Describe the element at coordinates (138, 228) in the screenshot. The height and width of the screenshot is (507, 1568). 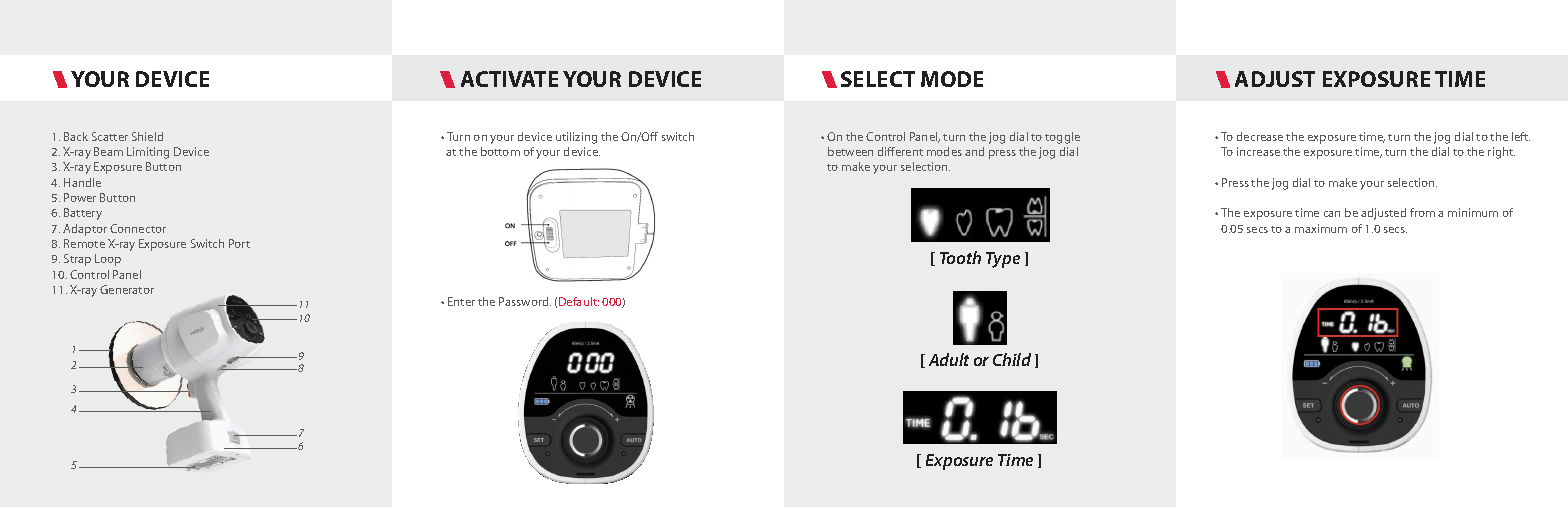
I see `Connector` at that location.
